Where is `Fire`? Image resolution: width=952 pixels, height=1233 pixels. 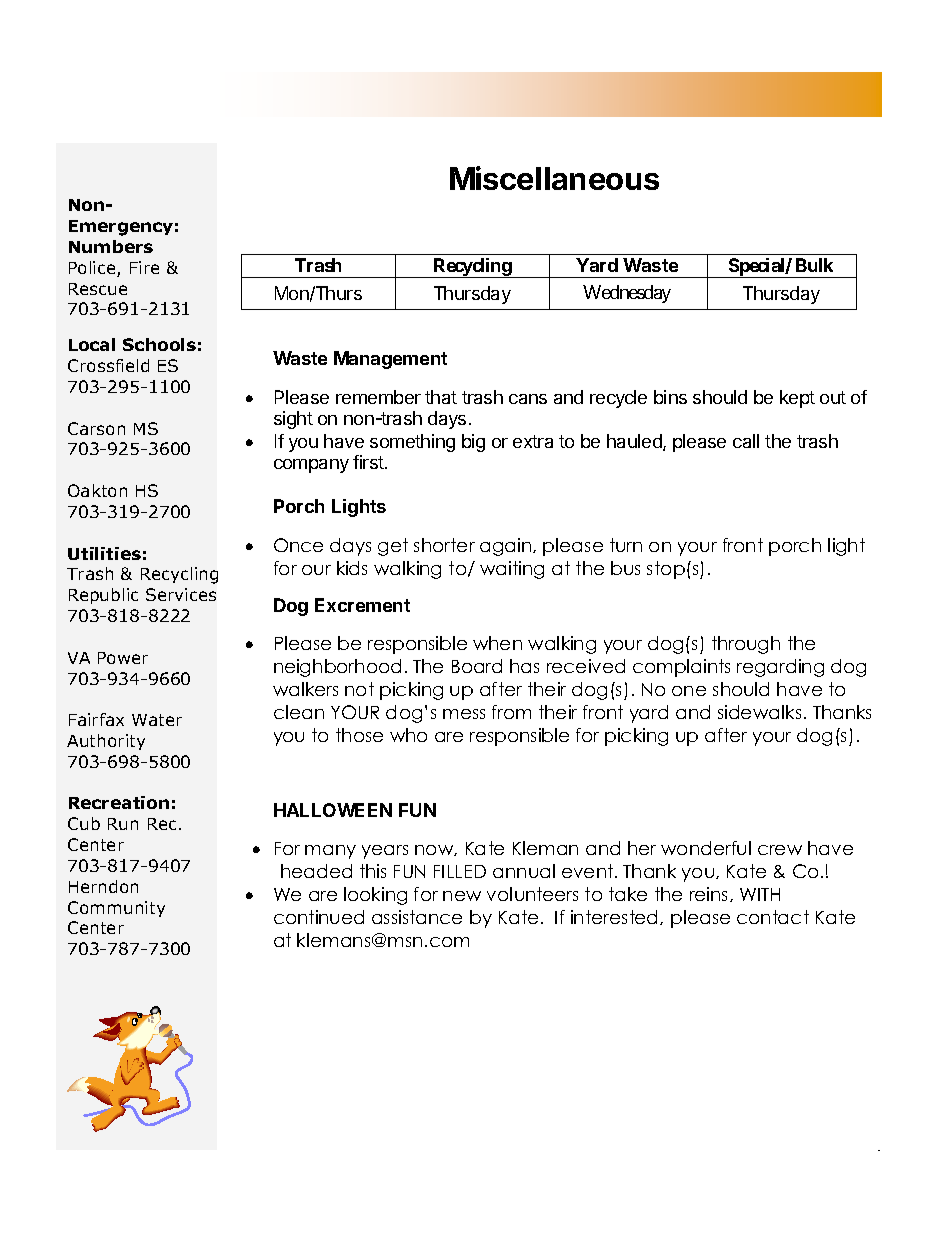
Fire is located at coordinates (144, 267).
